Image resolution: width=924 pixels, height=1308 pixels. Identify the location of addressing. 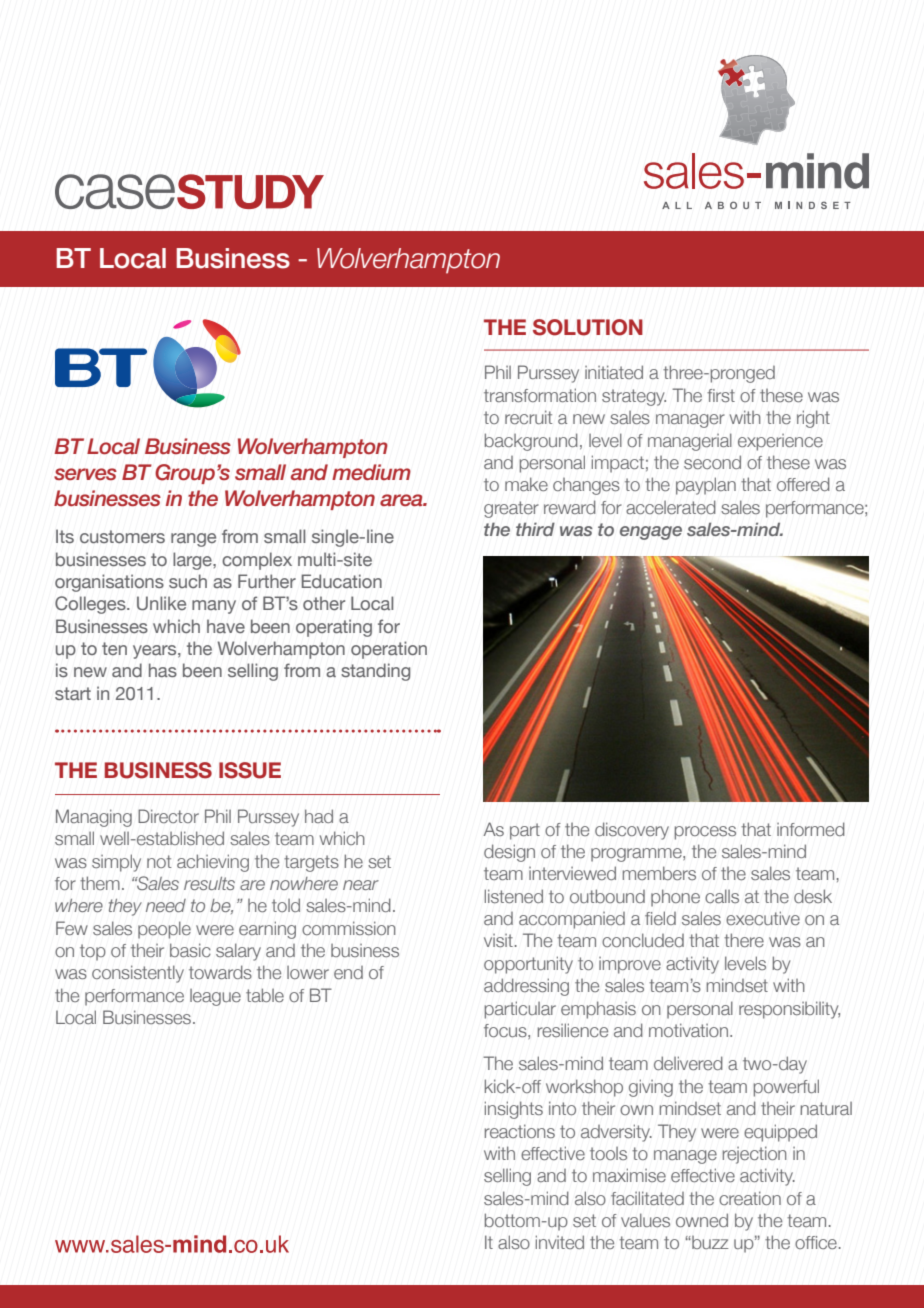
(526, 987).
